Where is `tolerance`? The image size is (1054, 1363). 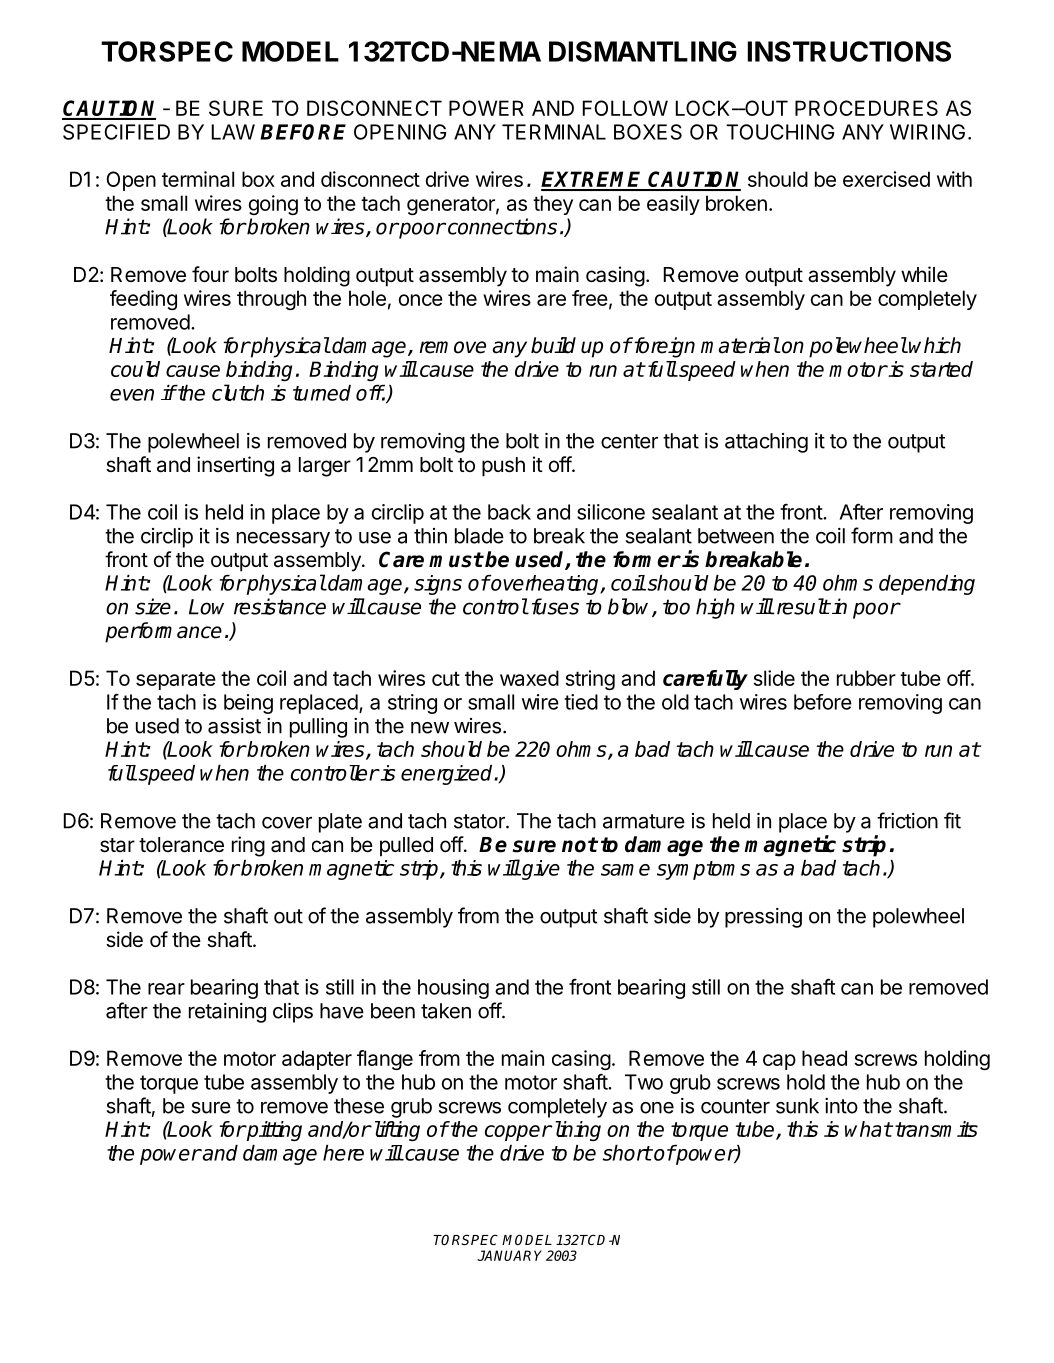
tolerance is located at coordinates (181, 845).
